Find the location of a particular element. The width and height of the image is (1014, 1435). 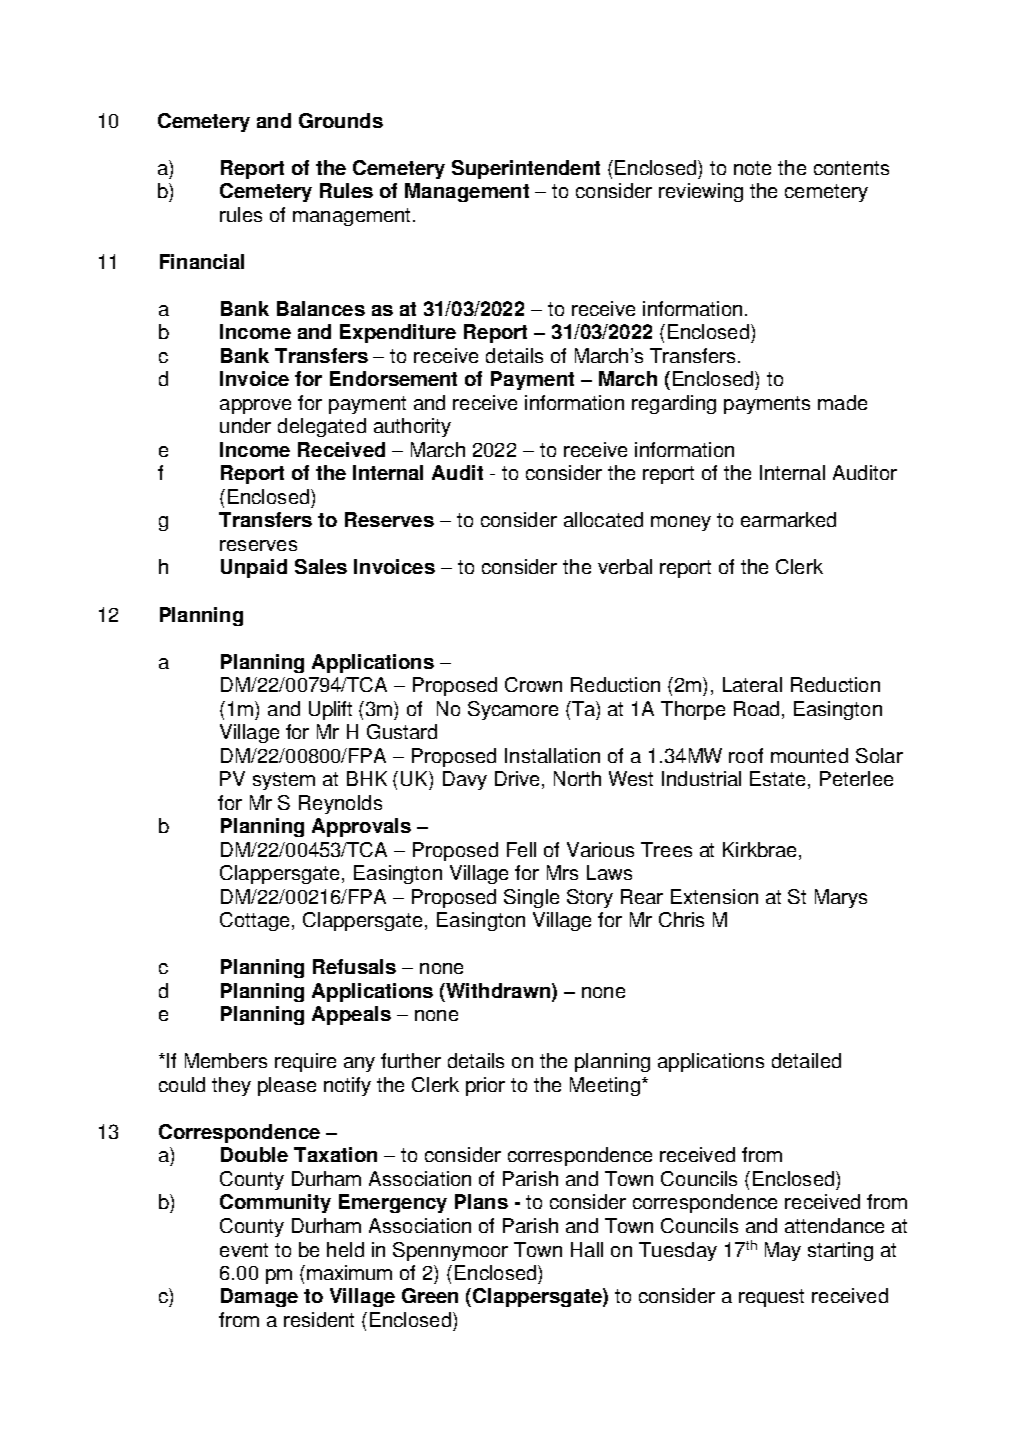

note is located at coordinates (752, 168).
